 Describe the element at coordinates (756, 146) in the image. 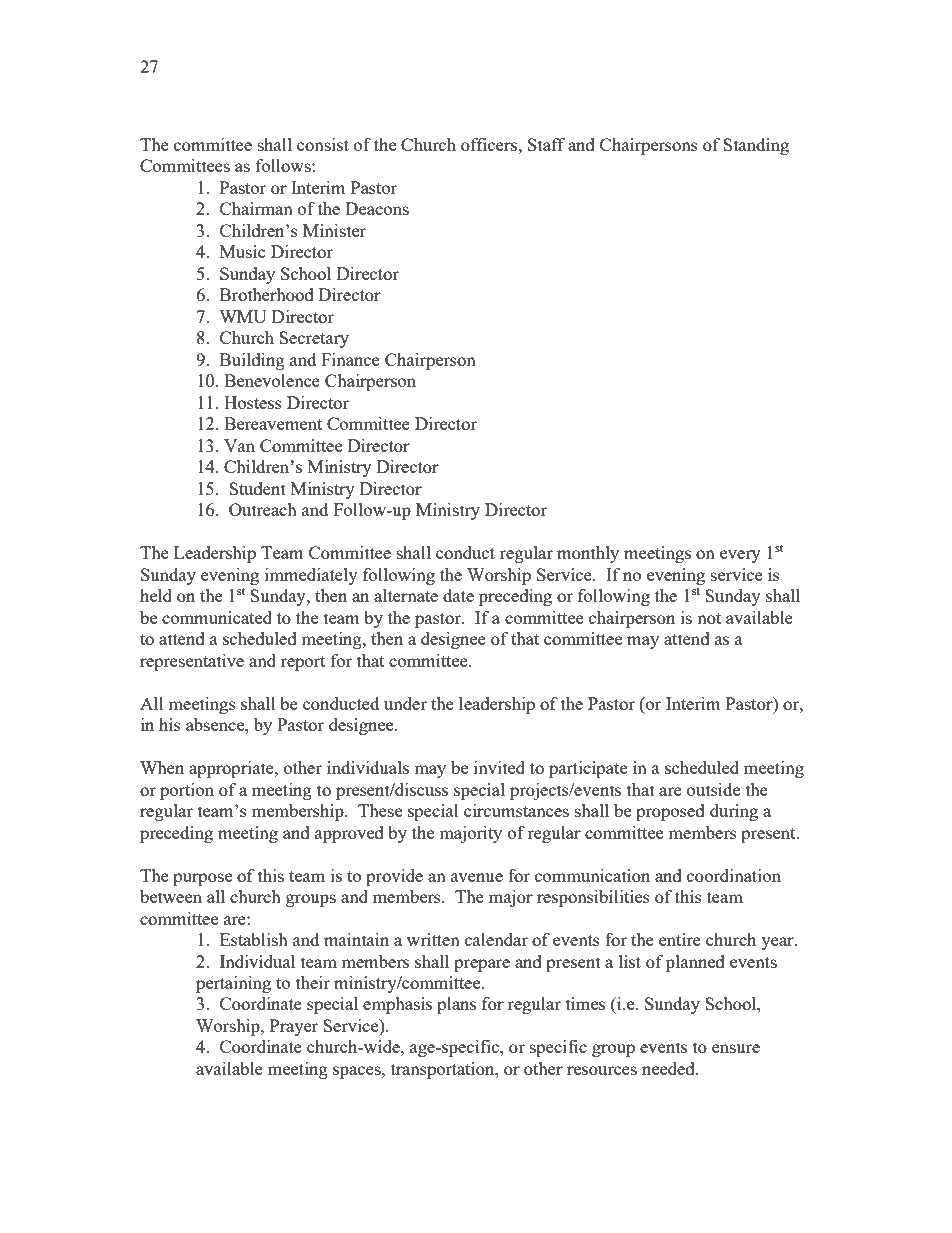

I see `Standing` at that location.
